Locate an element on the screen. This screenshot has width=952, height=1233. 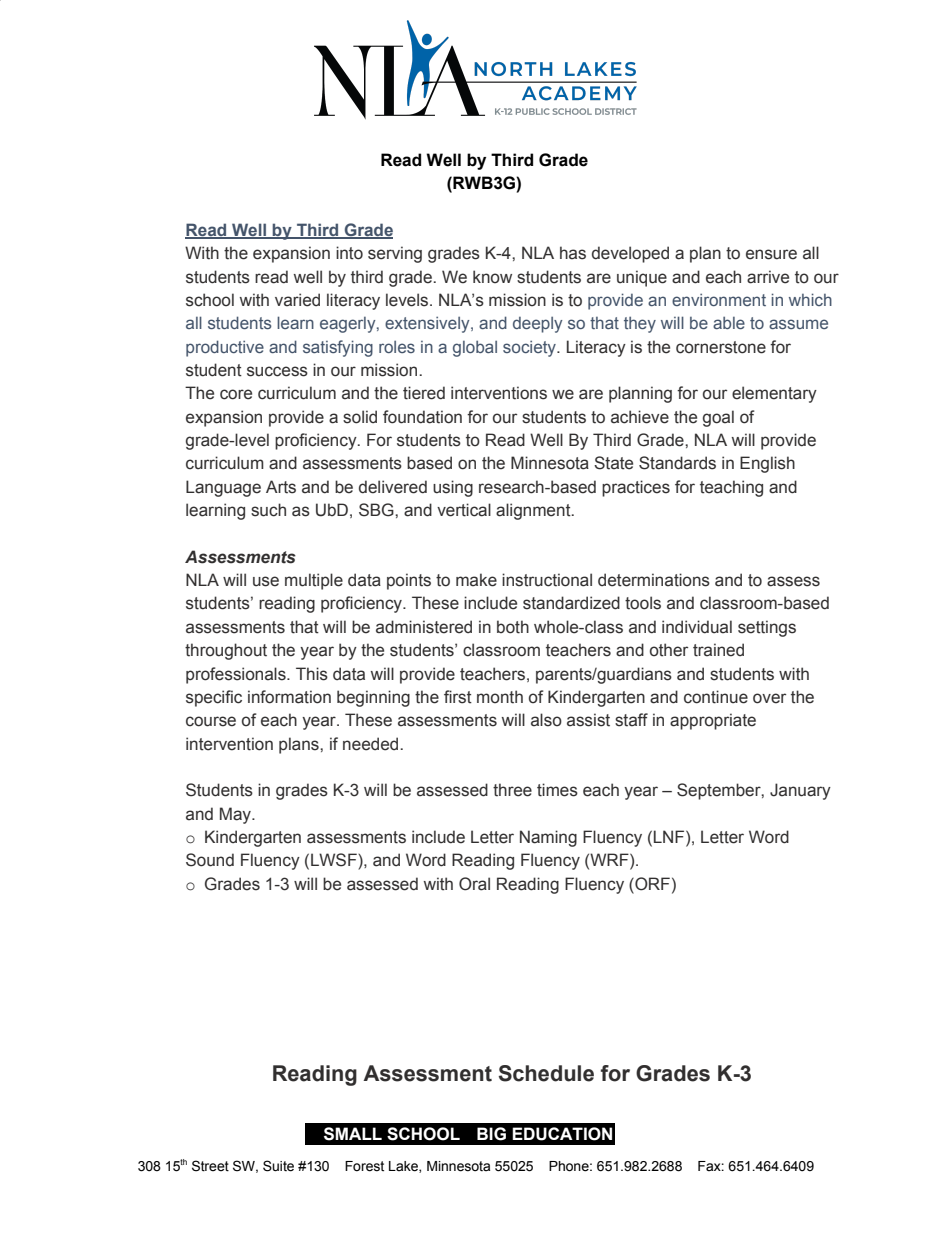
Sound is located at coordinates (210, 860).
